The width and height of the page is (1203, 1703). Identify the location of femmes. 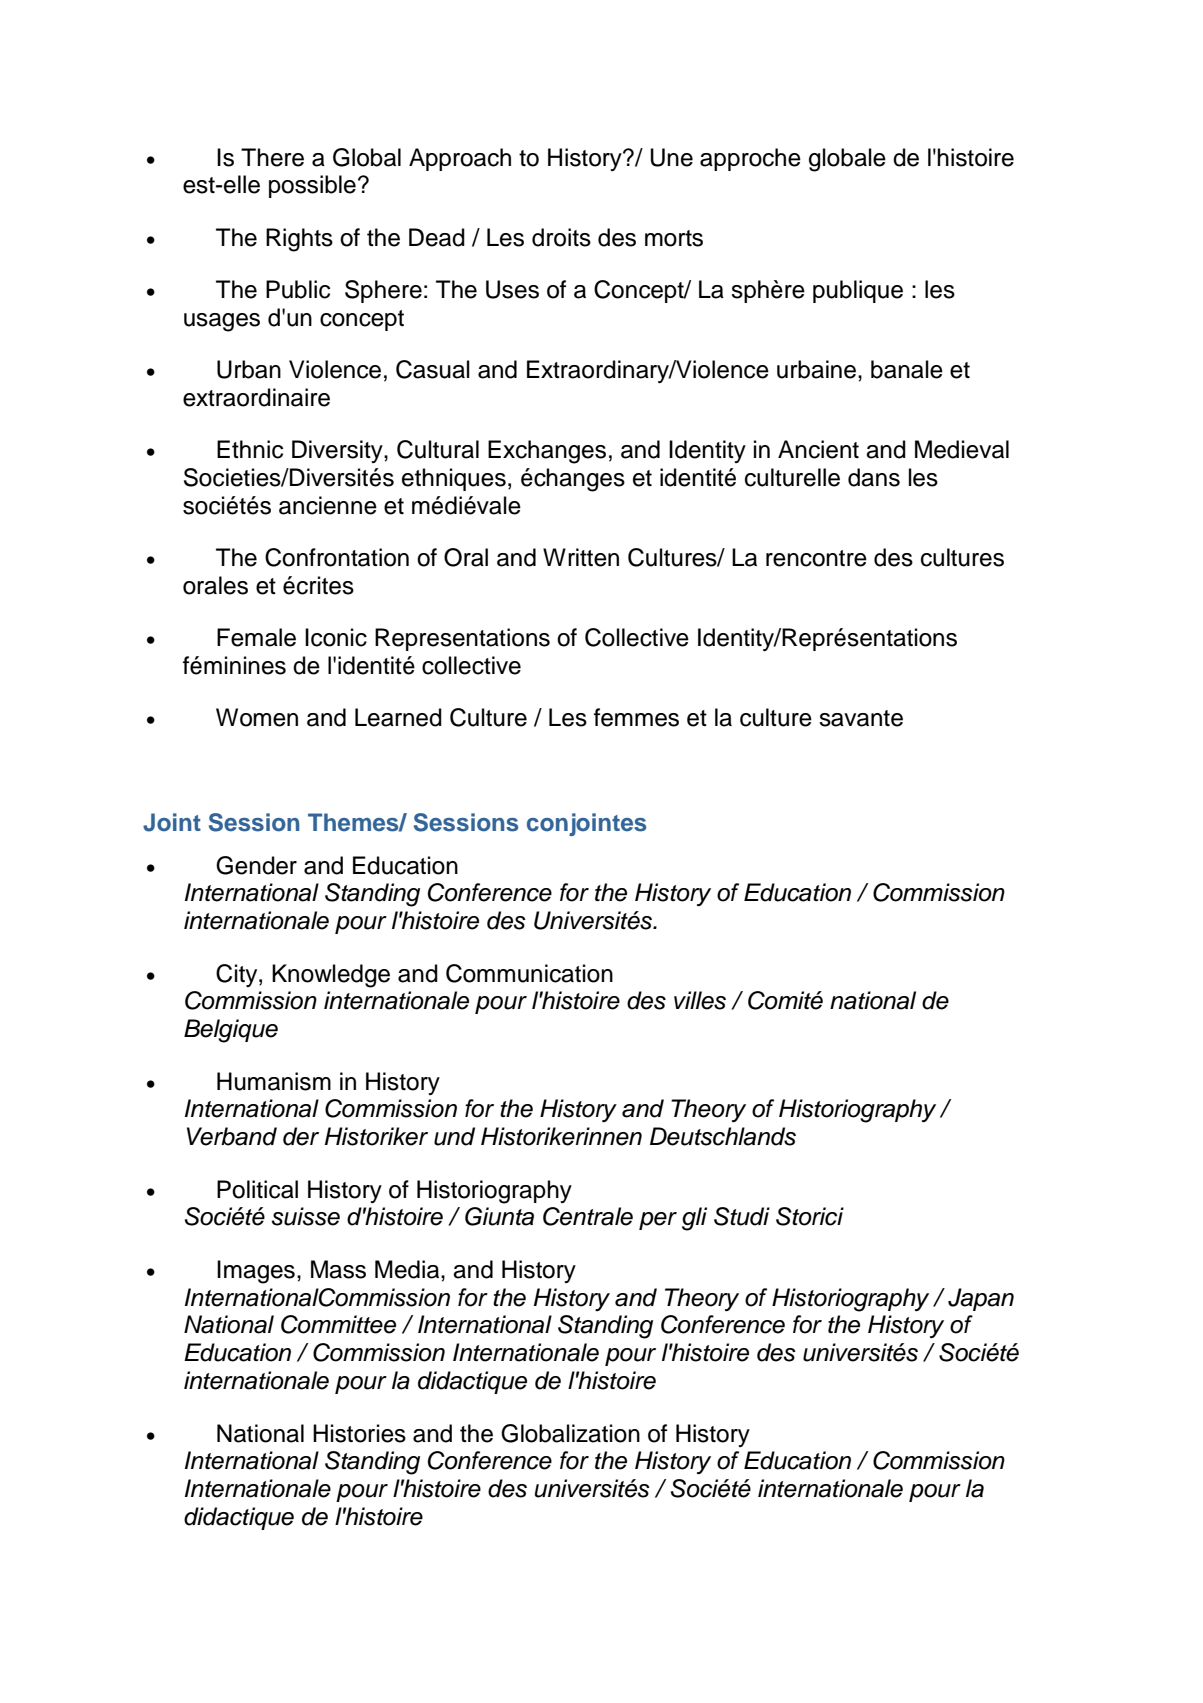
(636, 717).
